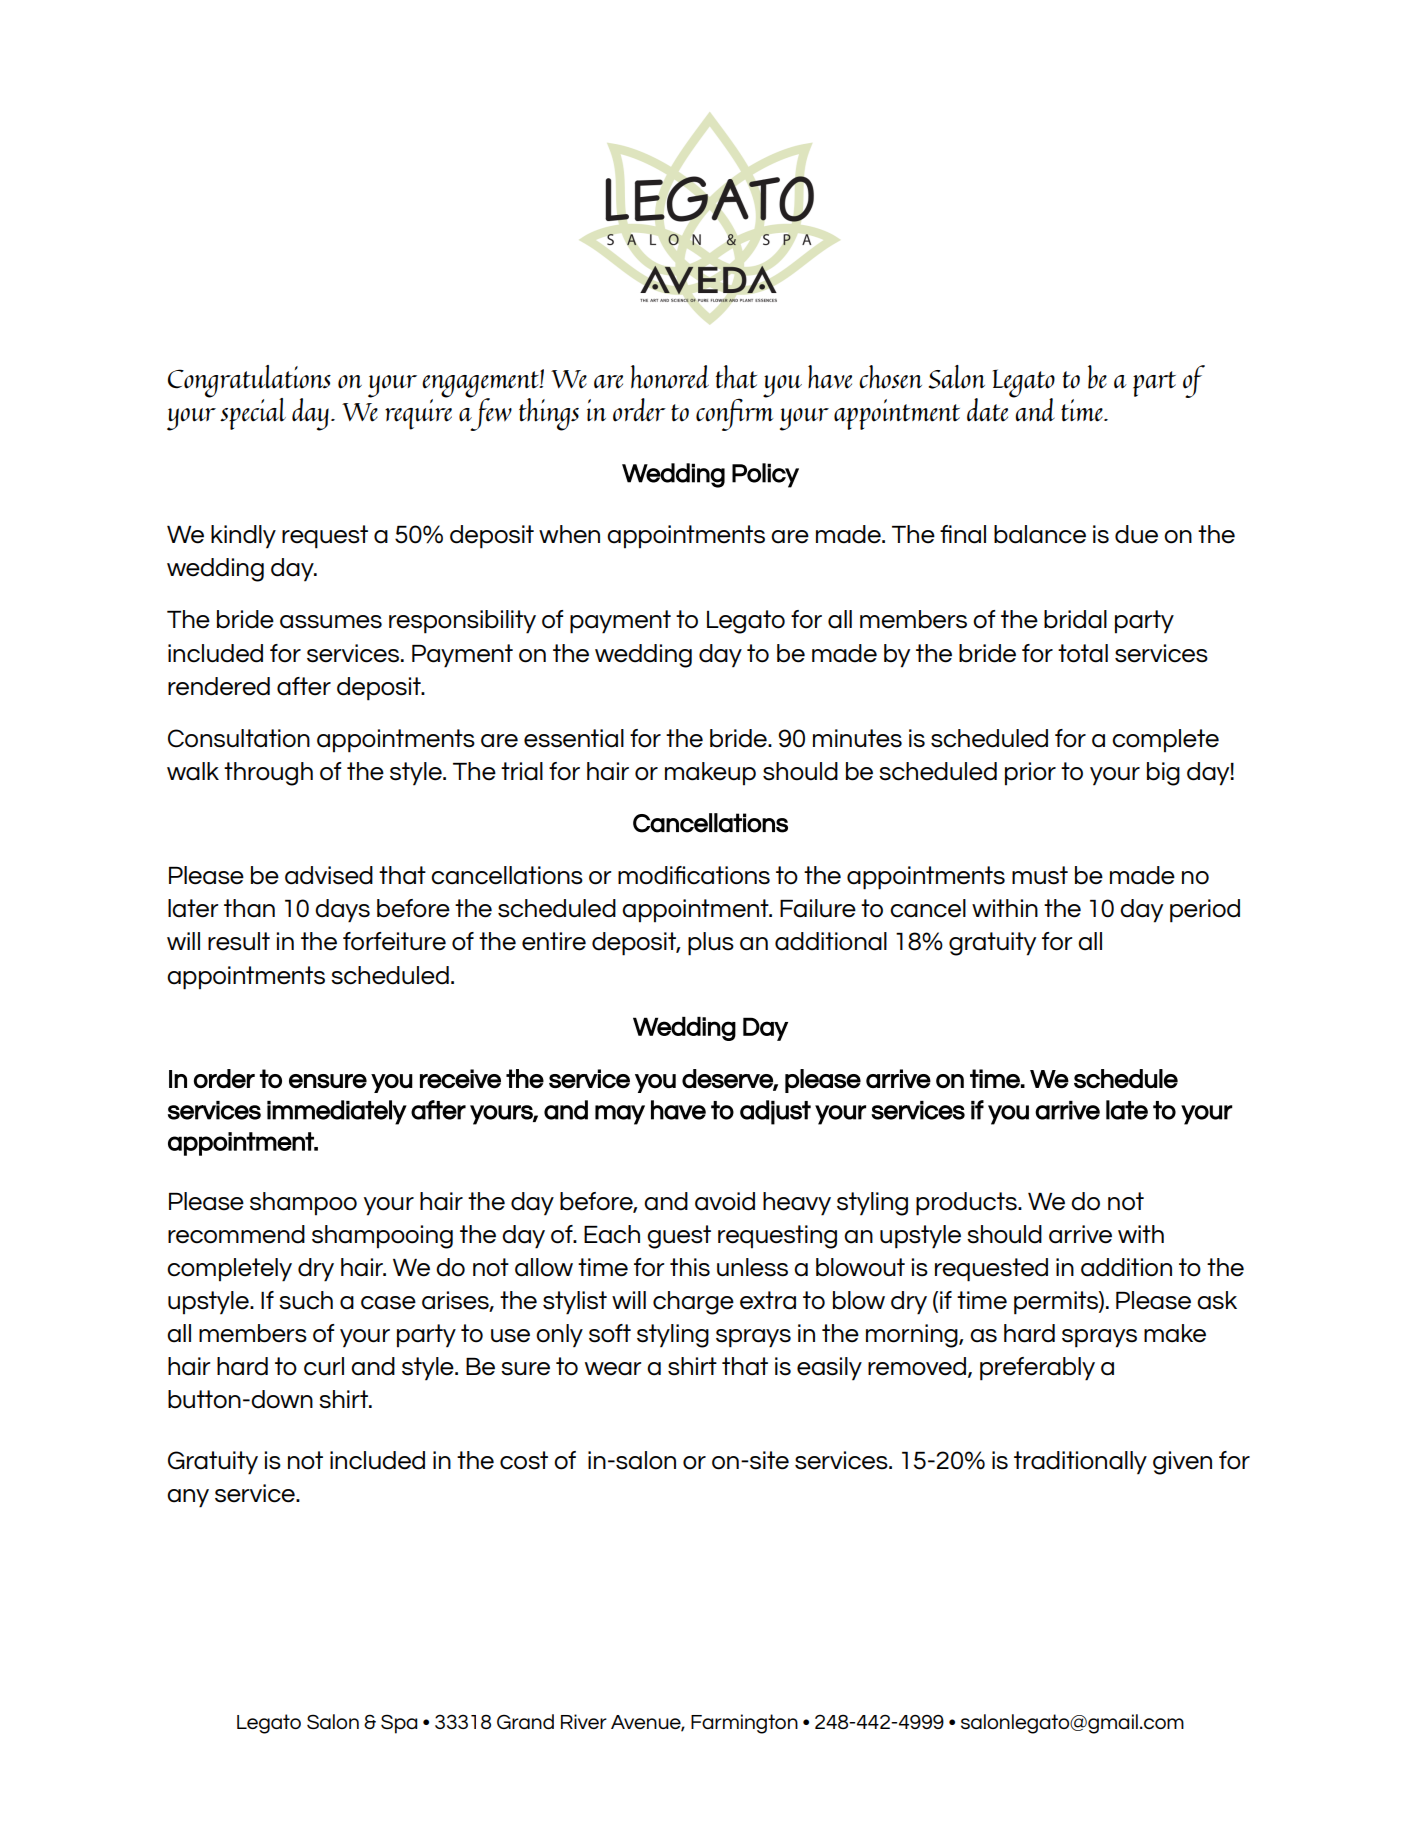 This page has height=1838, width=1420. What do you see at coordinates (331, 622) in the page?
I see `assumes` at bounding box center [331, 622].
